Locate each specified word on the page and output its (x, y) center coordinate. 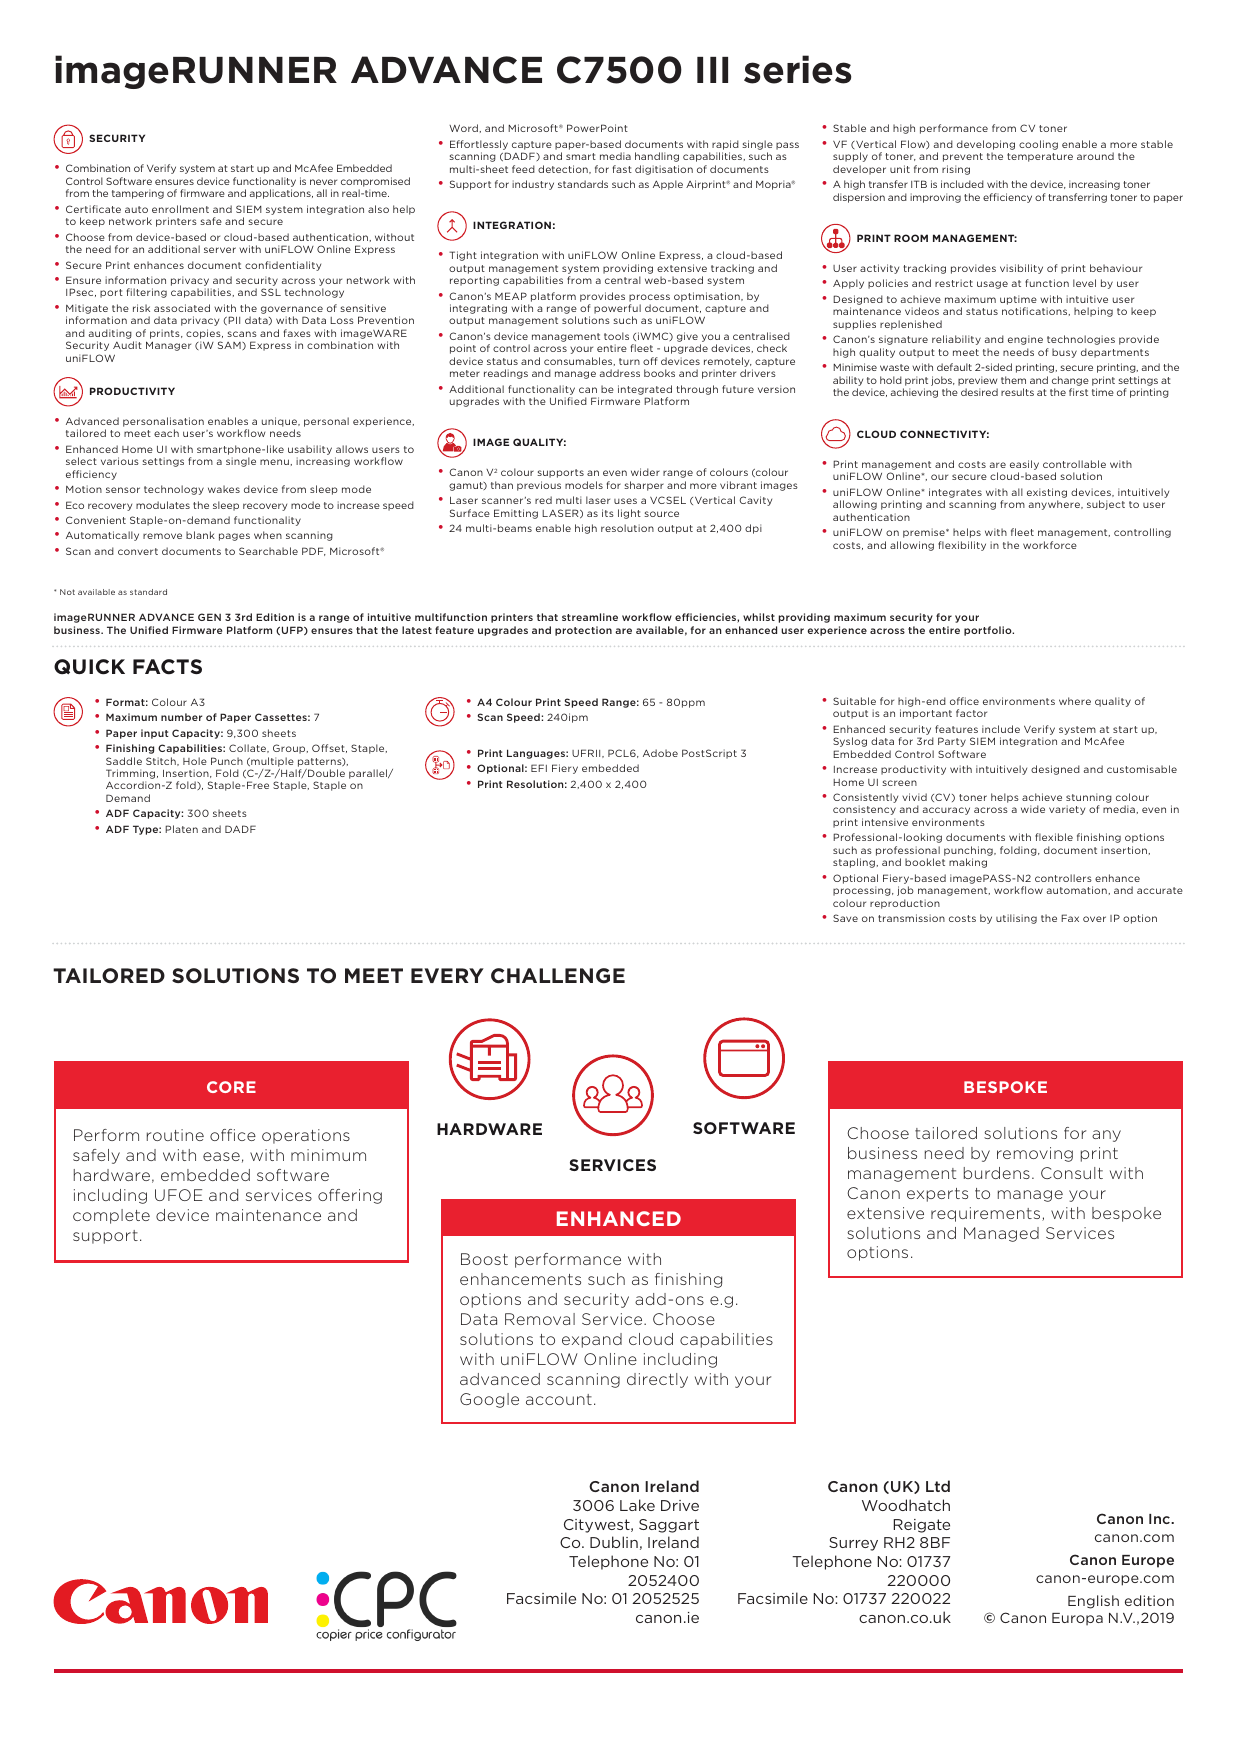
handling (657, 157)
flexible (1054, 837)
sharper (644, 486)
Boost (484, 1259)
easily (1024, 466)
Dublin (614, 1542)
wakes (224, 489)
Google (489, 1400)
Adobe (660, 753)
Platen (181, 829)
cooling (1038, 145)
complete (111, 1216)
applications (281, 194)
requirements (987, 1214)
